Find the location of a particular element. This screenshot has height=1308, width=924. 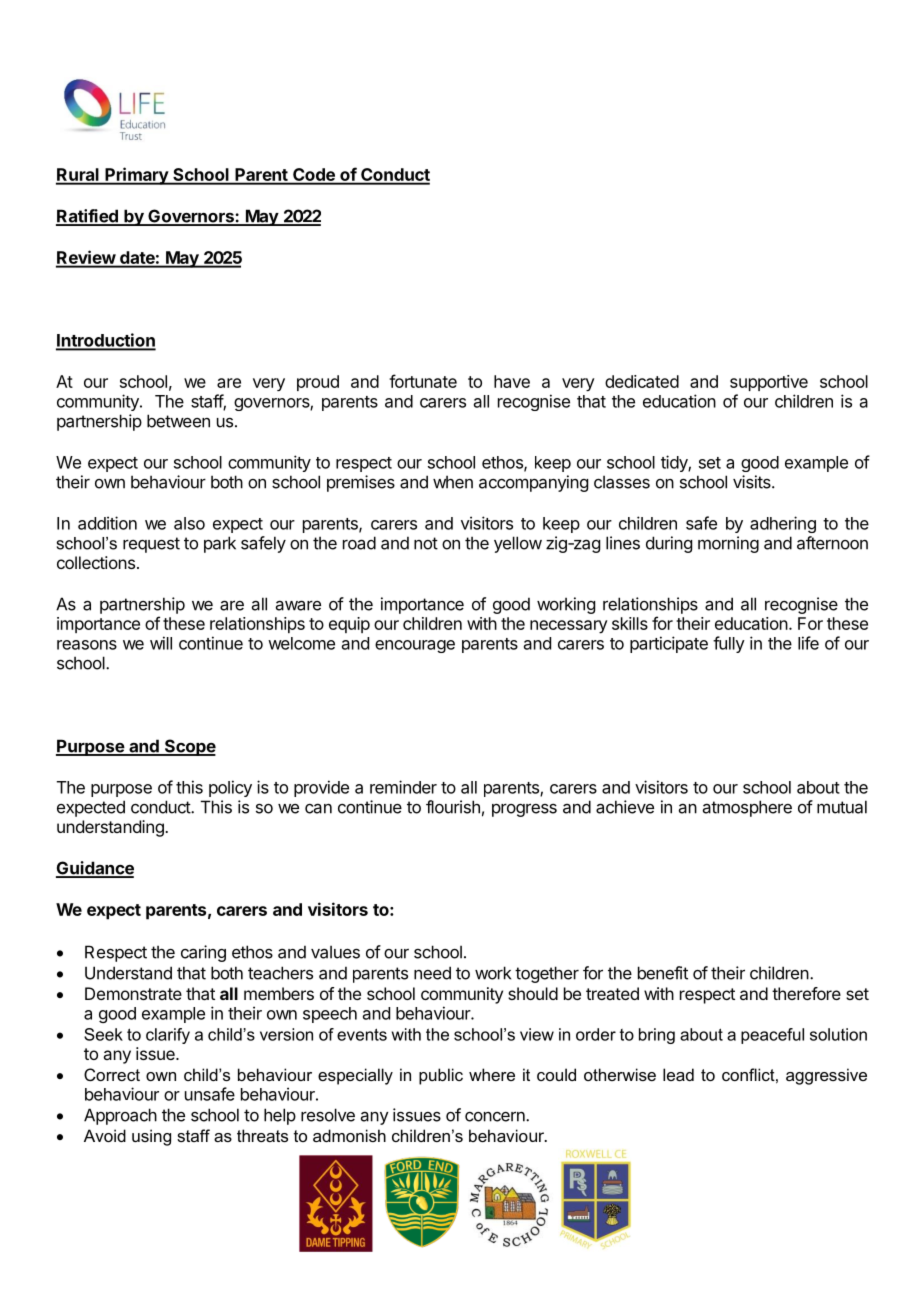

will is located at coordinates (161, 643).
